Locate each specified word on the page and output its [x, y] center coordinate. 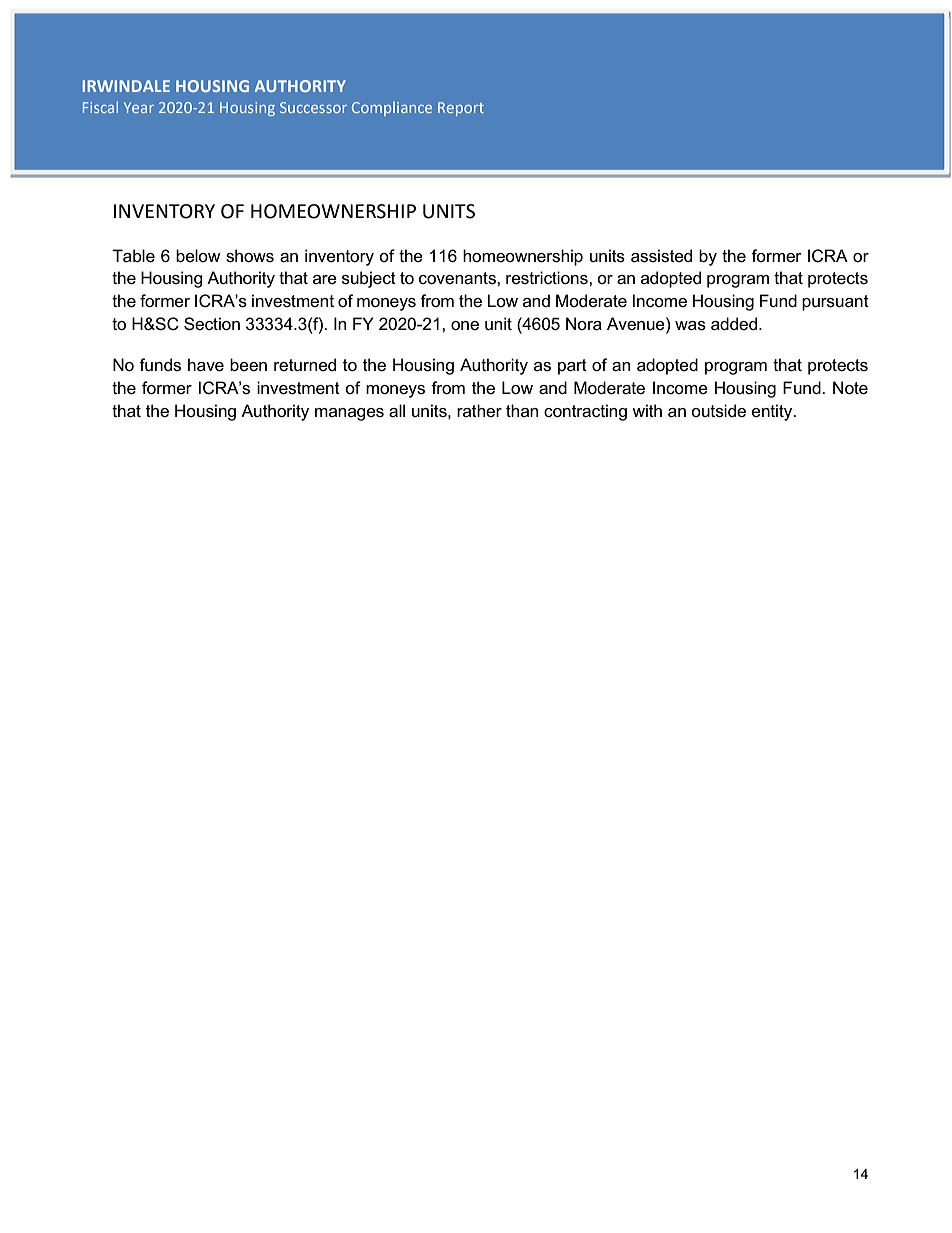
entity [773, 412]
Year [139, 107]
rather [479, 410]
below [198, 256]
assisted [661, 256]
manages [349, 414]
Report [461, 109]
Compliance [392, 109]
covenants [458, 278]
